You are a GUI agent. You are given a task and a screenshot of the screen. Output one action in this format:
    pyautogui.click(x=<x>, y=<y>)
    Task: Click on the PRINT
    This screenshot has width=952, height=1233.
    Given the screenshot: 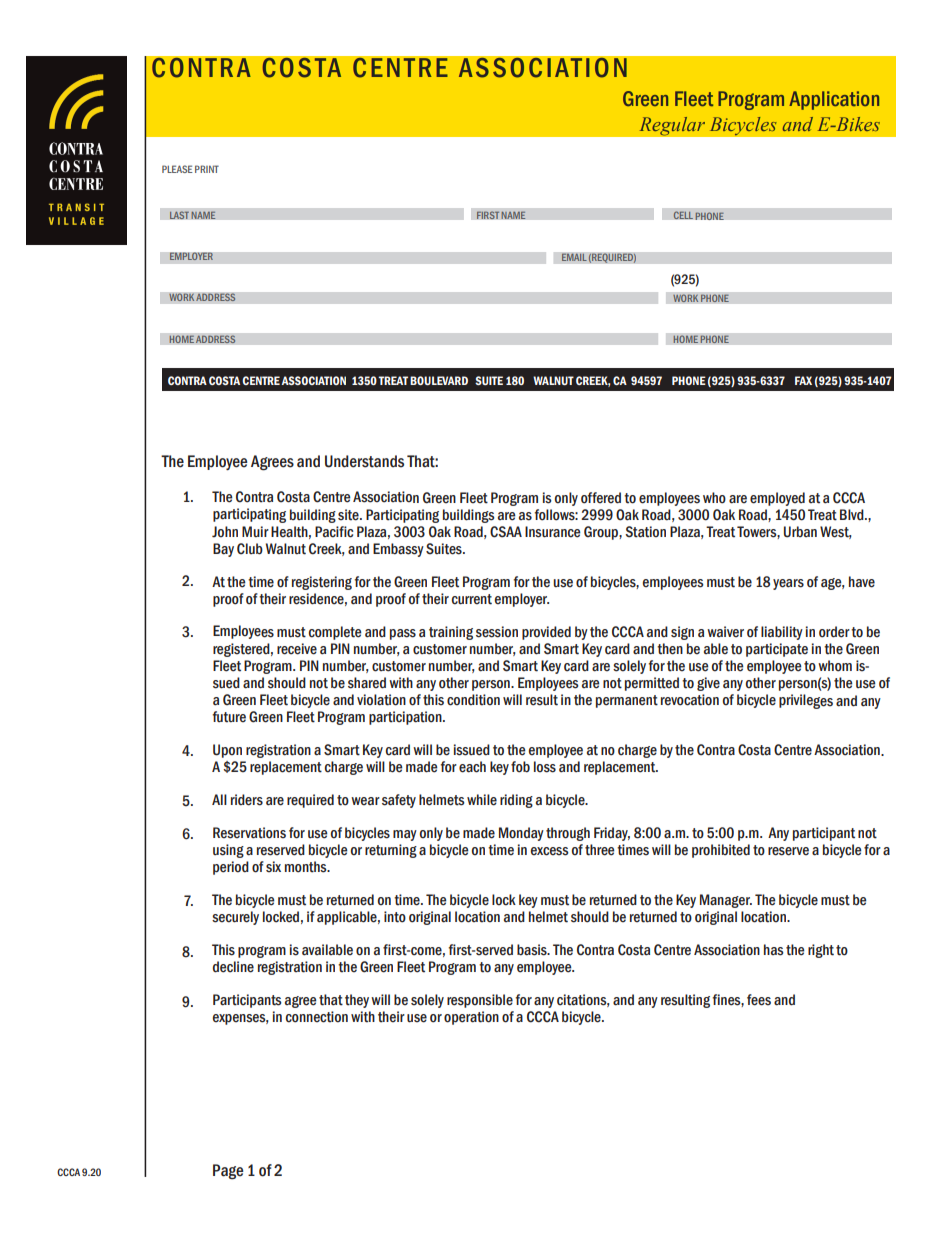 What is the action you would take?
    pyautogui.click(x=207, y=169)
